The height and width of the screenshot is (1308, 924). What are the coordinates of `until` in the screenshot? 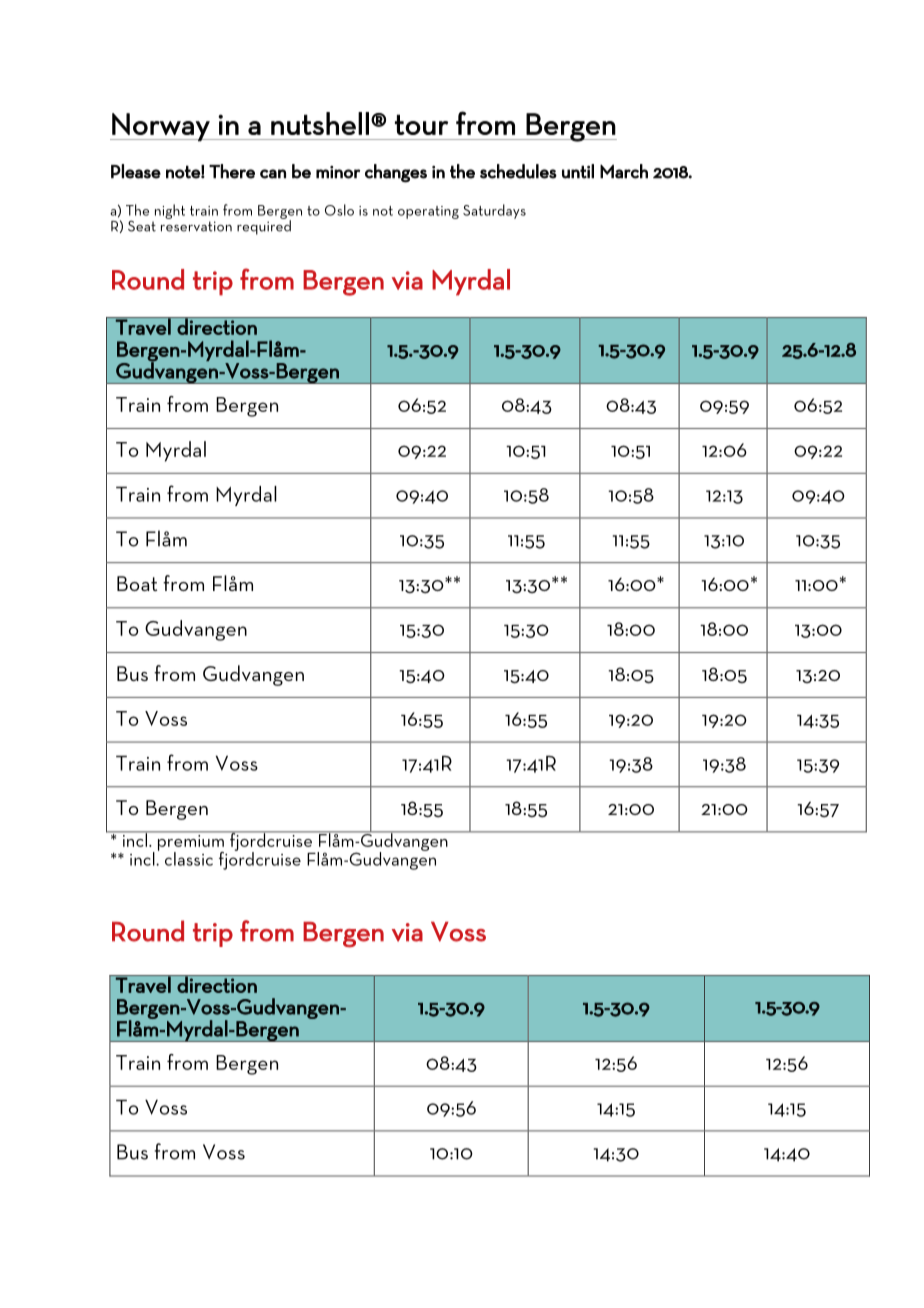 It's located at (578, 171).
